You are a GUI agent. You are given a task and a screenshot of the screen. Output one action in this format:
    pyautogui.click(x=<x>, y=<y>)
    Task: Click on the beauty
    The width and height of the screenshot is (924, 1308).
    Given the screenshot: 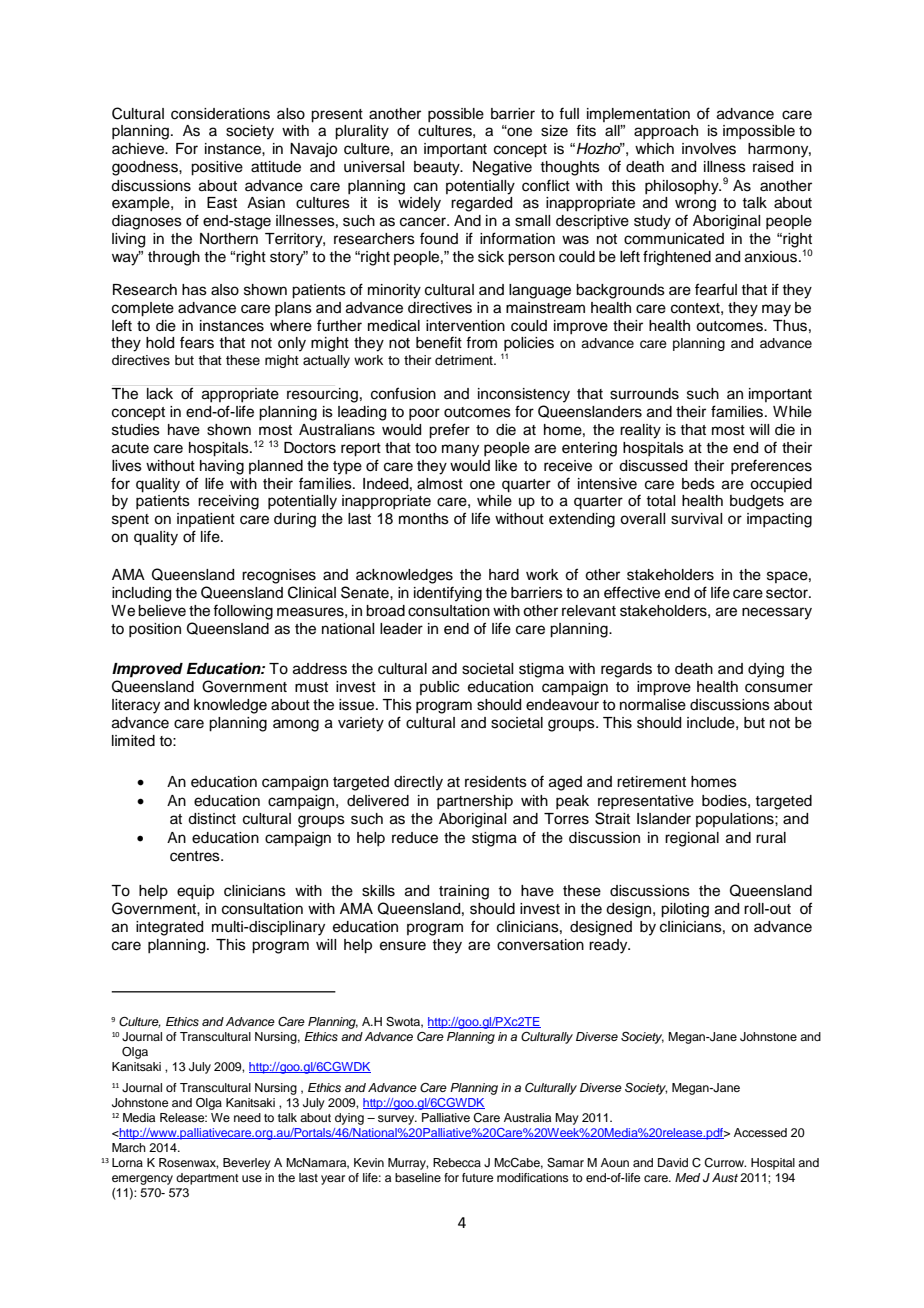 What is the action you would take?
    pyautogui.click(x=438, y=168)
